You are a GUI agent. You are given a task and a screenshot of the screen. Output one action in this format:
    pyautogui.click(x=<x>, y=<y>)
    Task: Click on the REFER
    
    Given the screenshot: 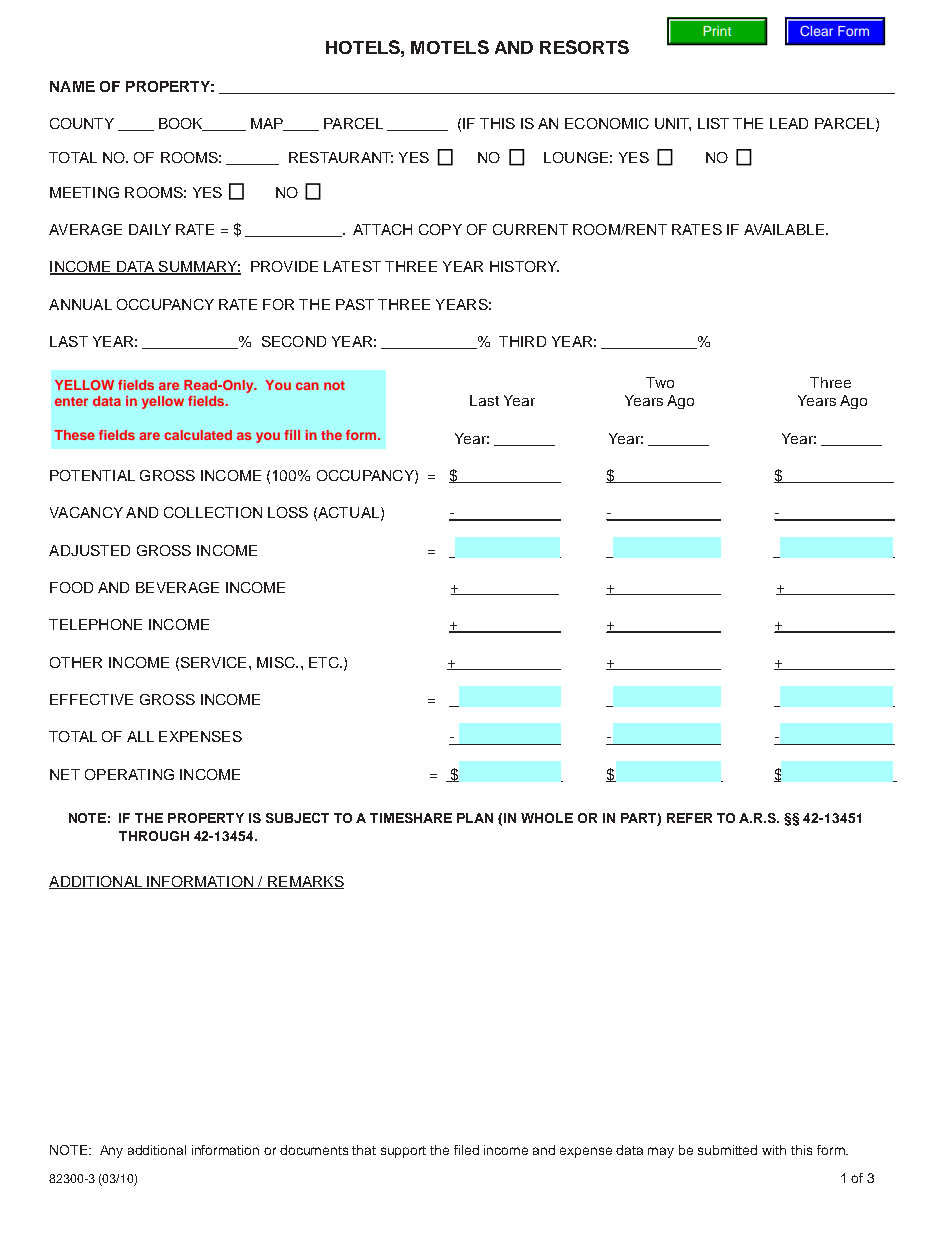 What is the action you would take?
    pyautogui.click(x=689, y=818)
